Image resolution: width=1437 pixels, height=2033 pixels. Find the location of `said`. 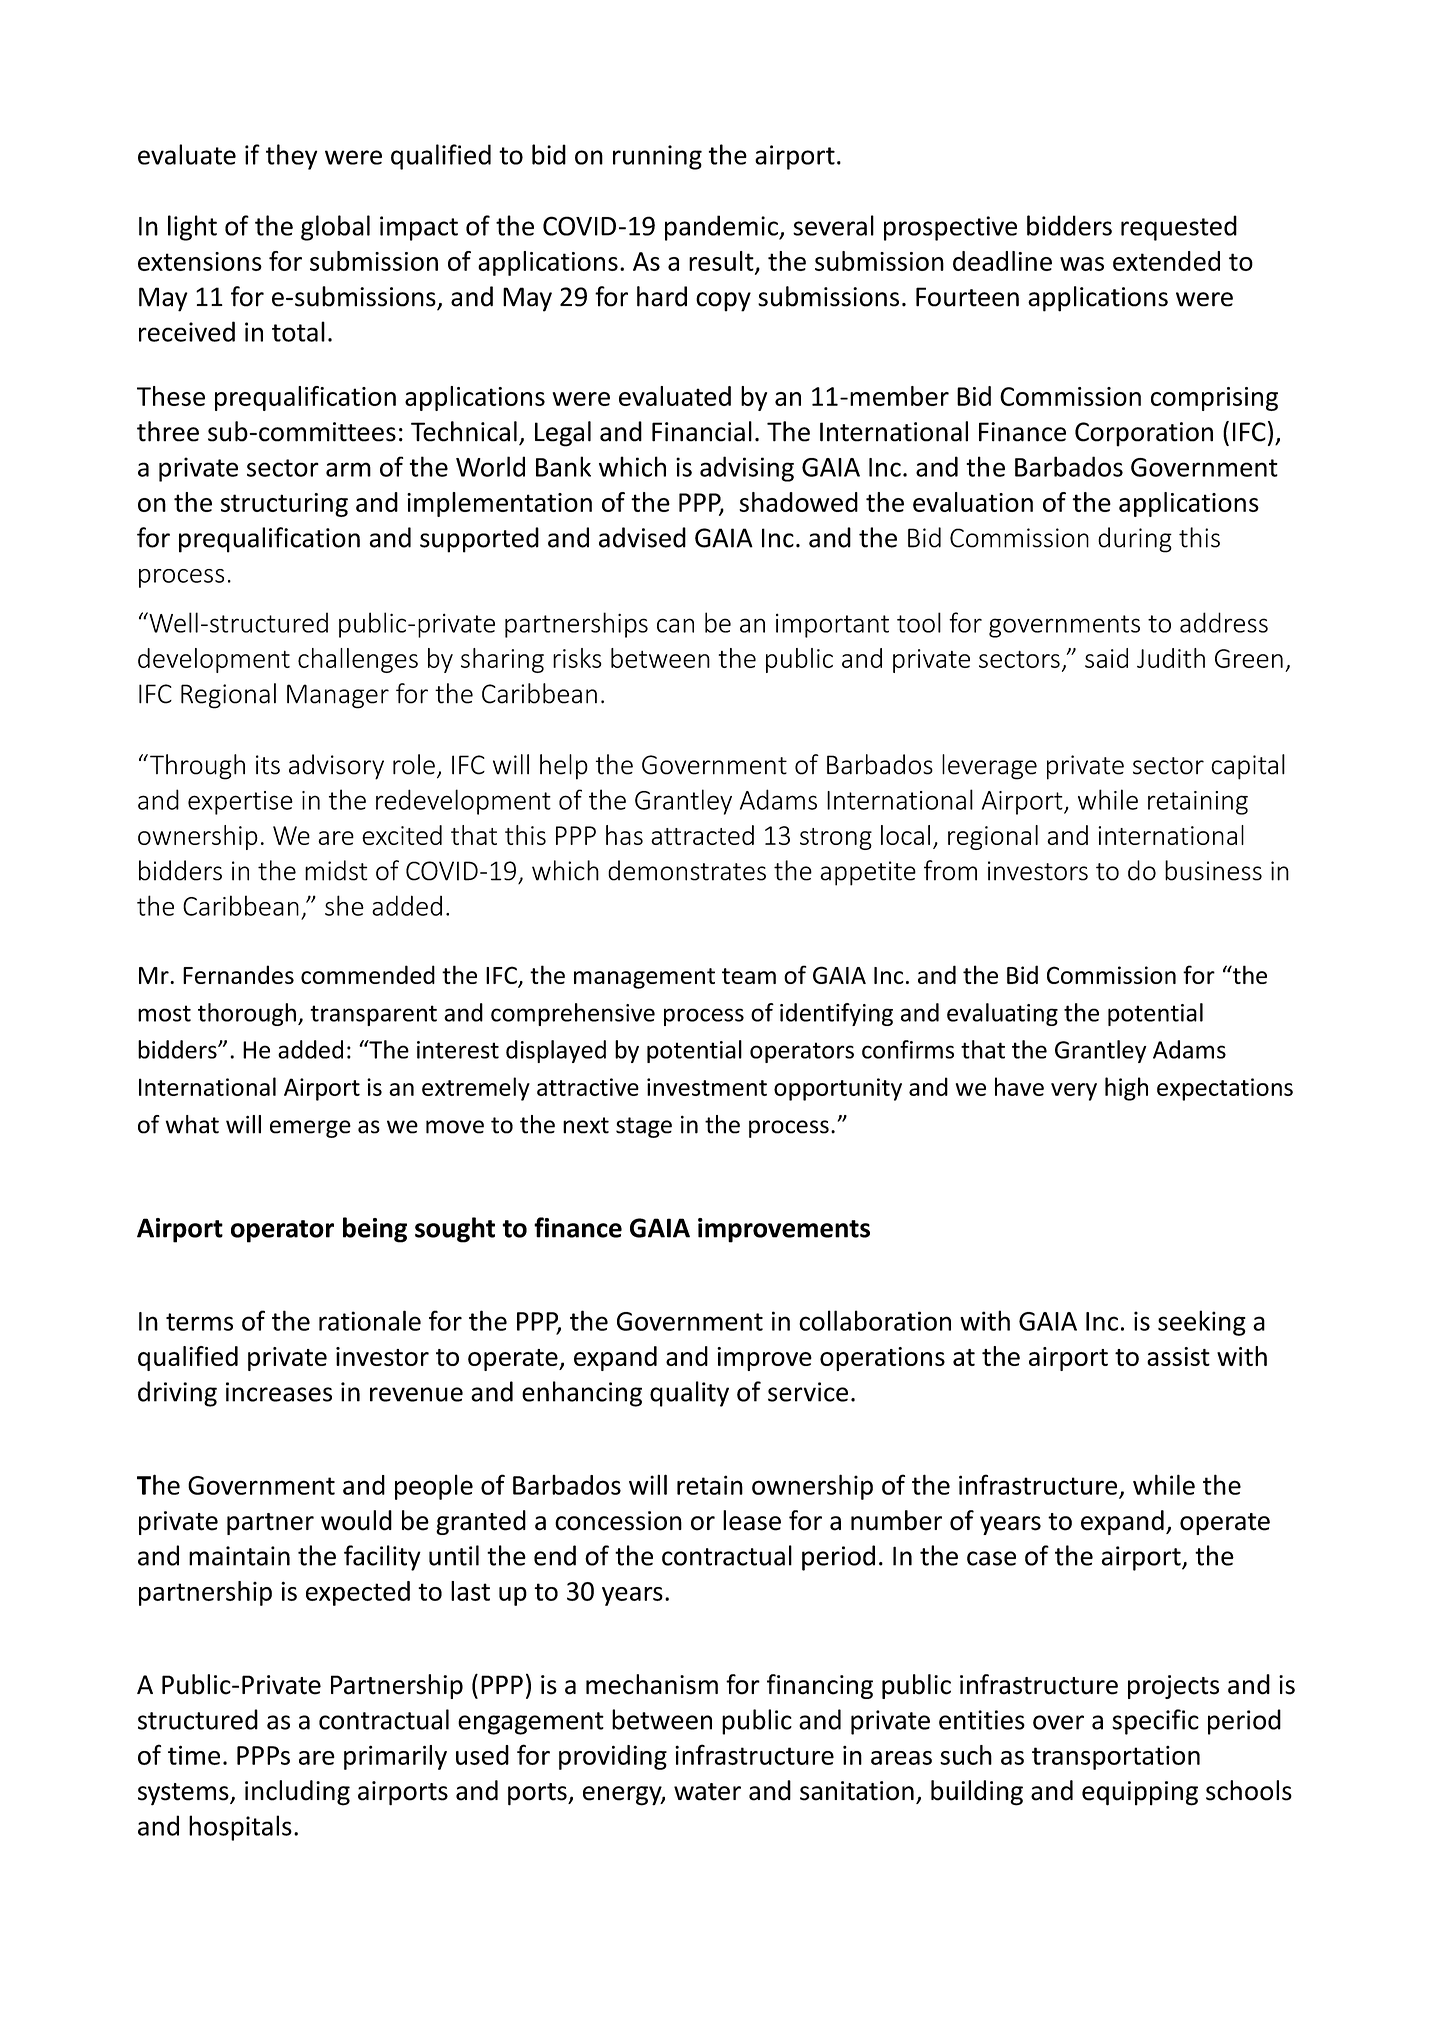

said is located at coordinates (1106, 658).
